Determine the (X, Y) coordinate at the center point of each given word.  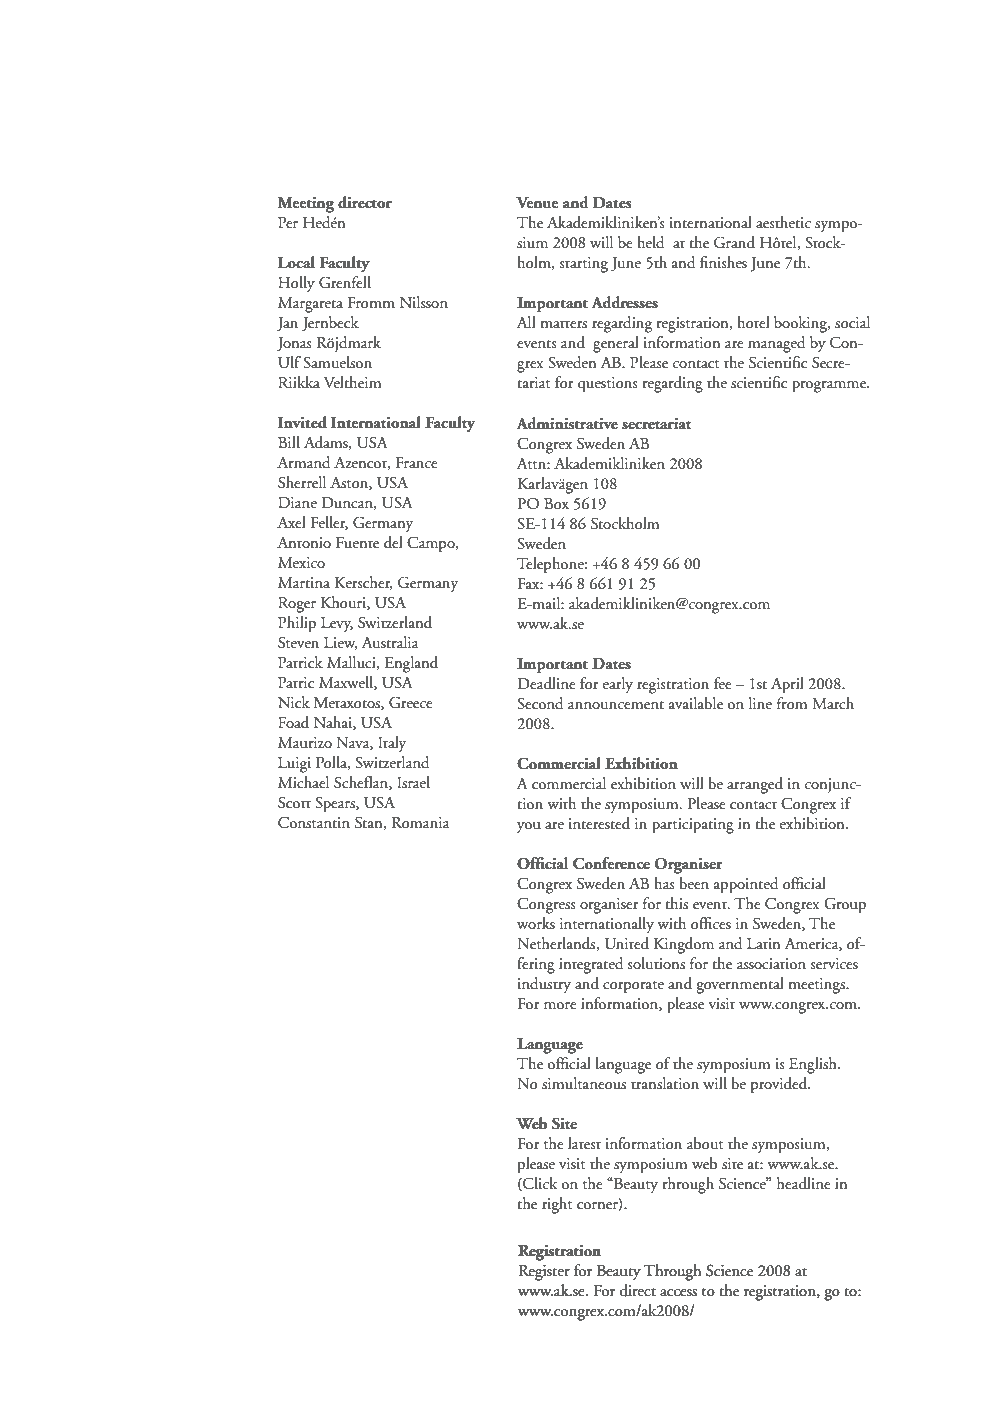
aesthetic (783, 222)
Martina (304, 583)
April (787, 685)
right (557, 1205)
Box (556, 504)
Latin (763, 944)
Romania (421, 823)
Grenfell (345, 282)
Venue (537, 203)
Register (544, 1273)
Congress (546, 905)
